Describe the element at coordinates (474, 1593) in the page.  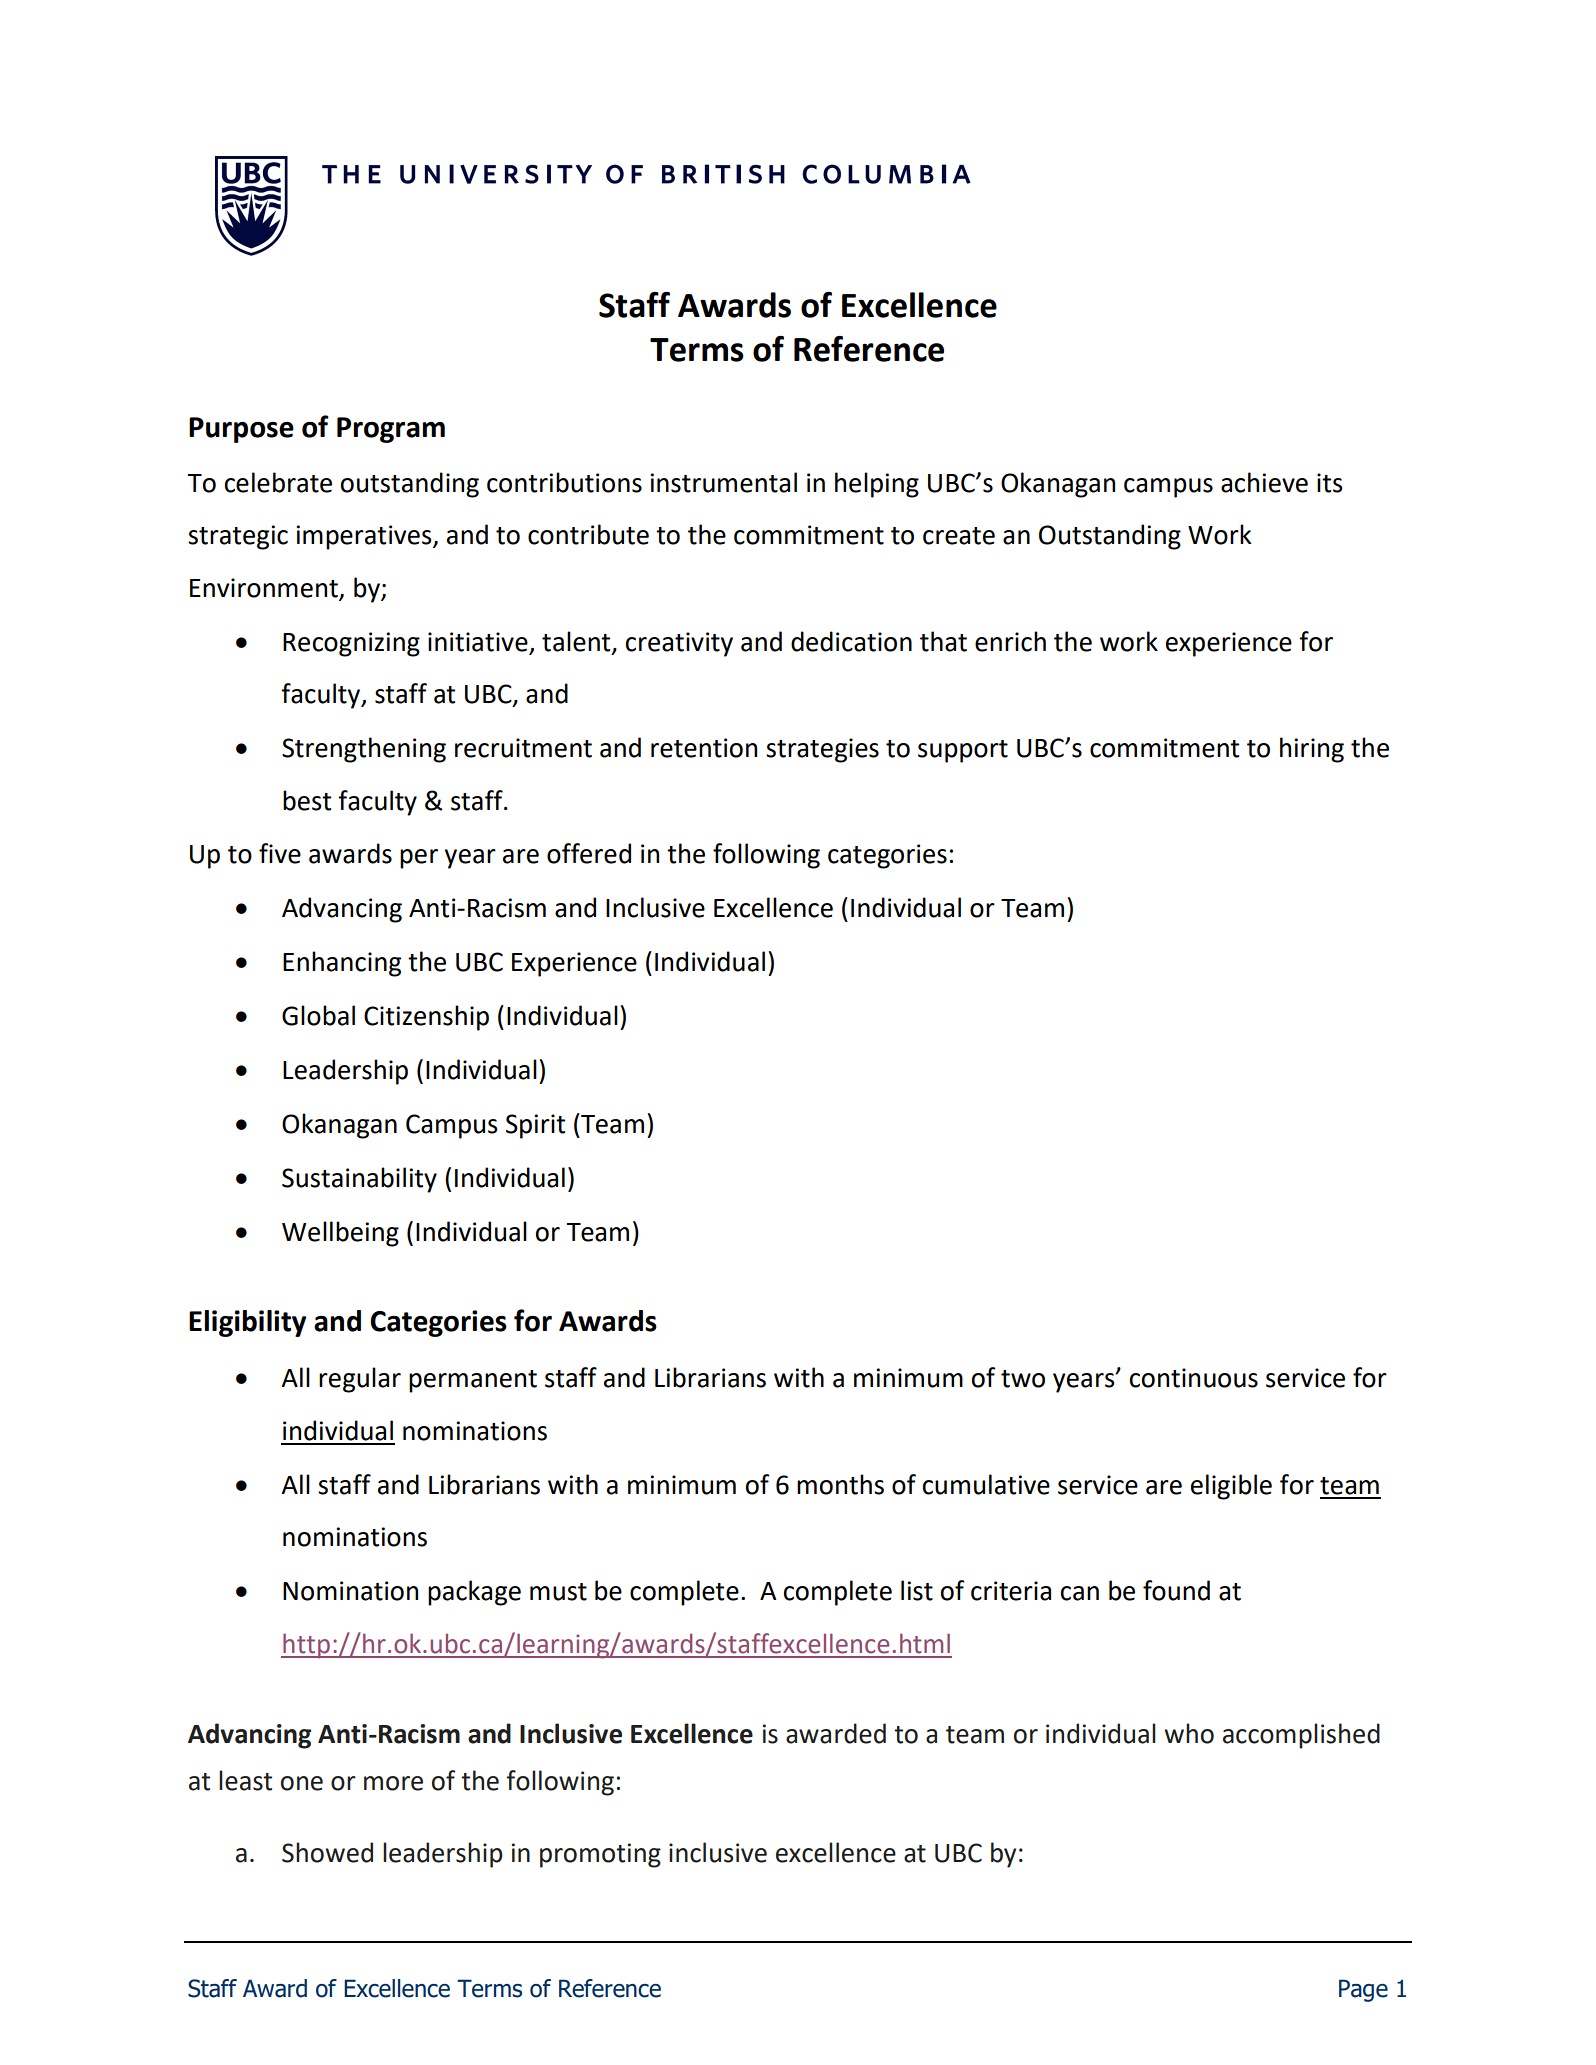
I see `package` at that location.
